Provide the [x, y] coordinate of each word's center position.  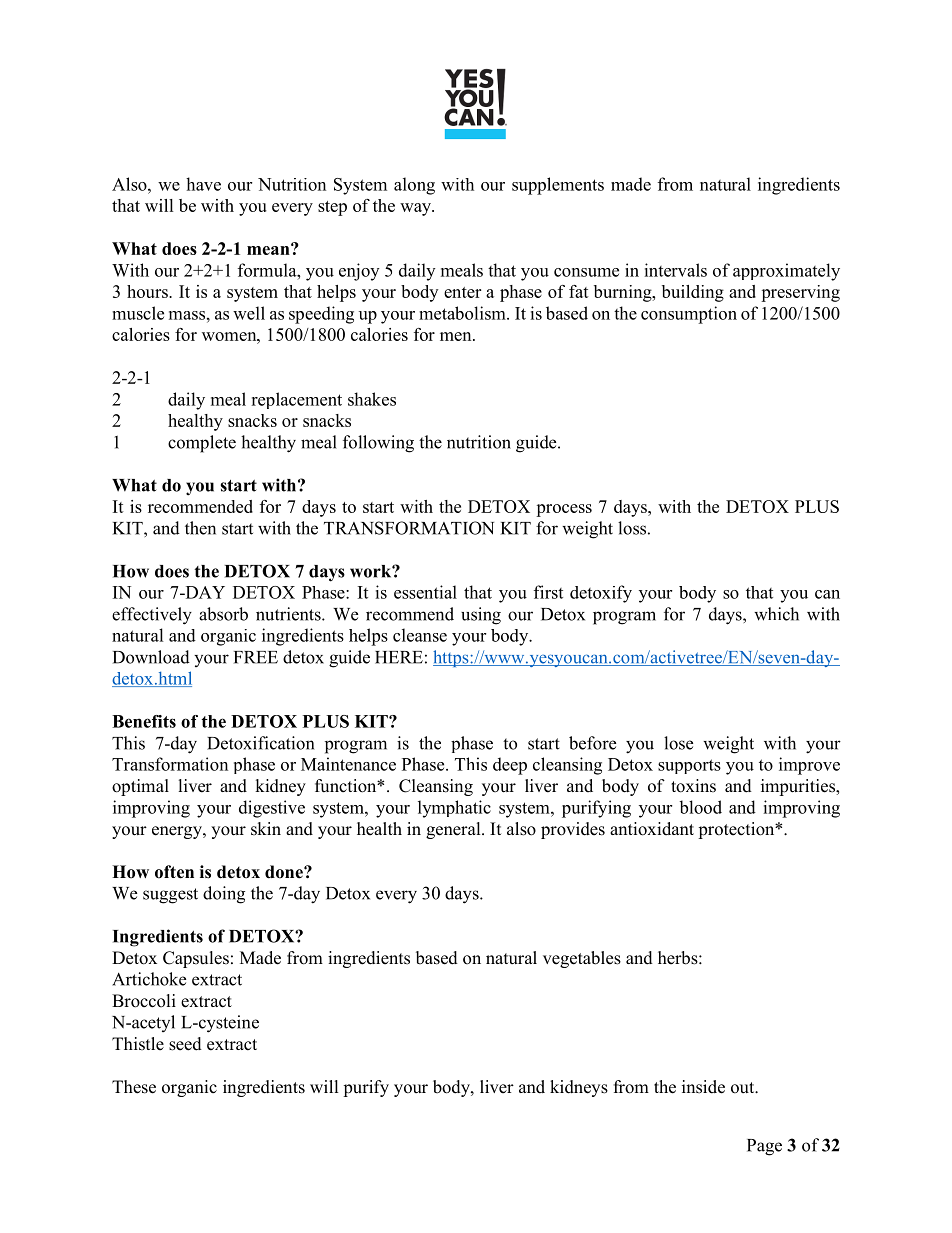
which [776, 614]
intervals [675, 270]
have [203, 184]
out [744, 1088]
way [417, 209]
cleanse [420, 635]
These [134, 1087]
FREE [256, 657]
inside [703, 1087]
